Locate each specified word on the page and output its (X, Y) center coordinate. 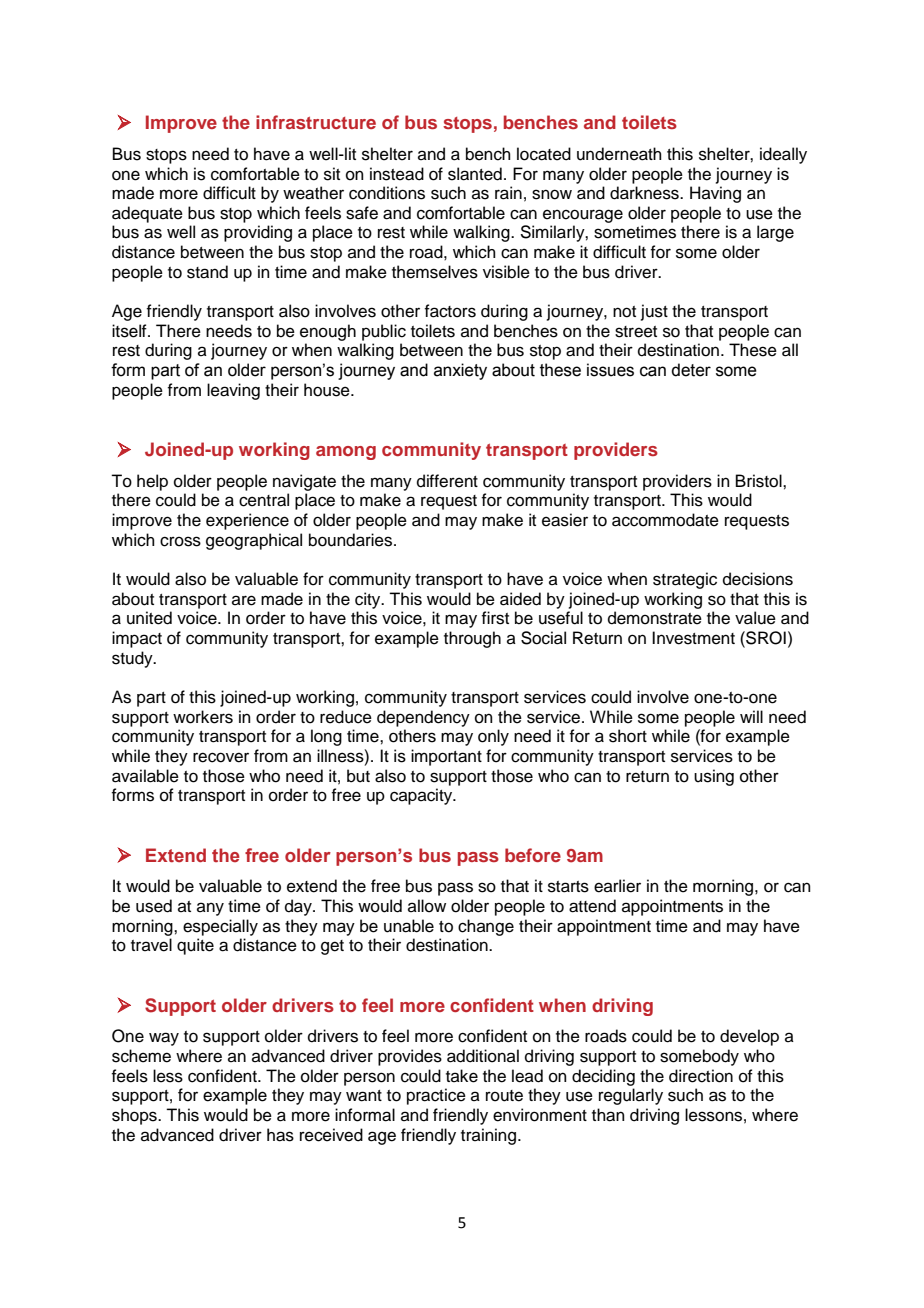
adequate (147, 214)
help (152, 482)
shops (135, 1116)
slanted (475, 174)
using (714, 777)
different (447, 481)
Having (715, 194)
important (446, 757)
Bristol (760, 481)
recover (221, 757)
